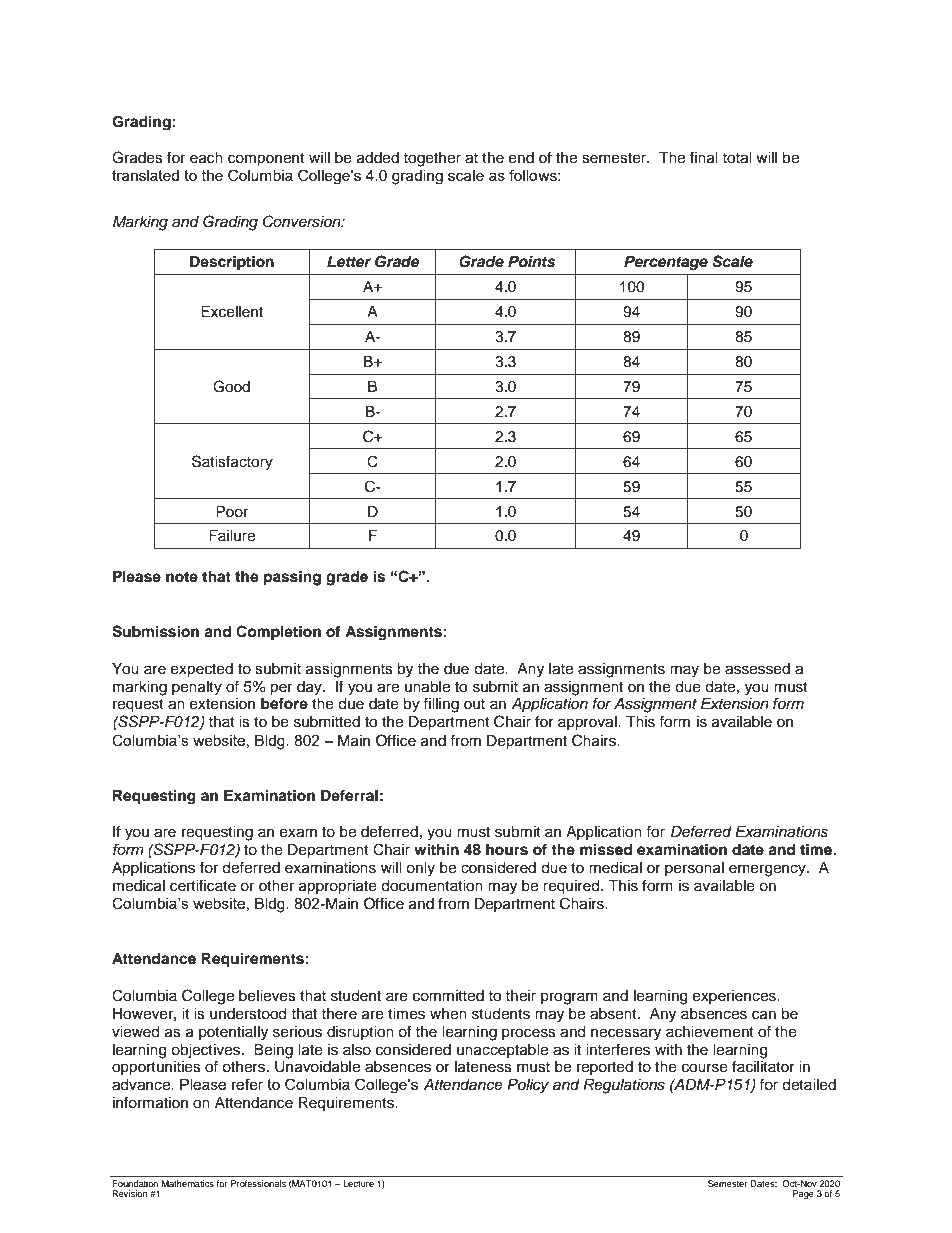 The height and width of the screenshot is (1233, 952). What do you see at coordinates (694, 869) in the screenshot?
I see `personal` at bounding box center [694, 869].
